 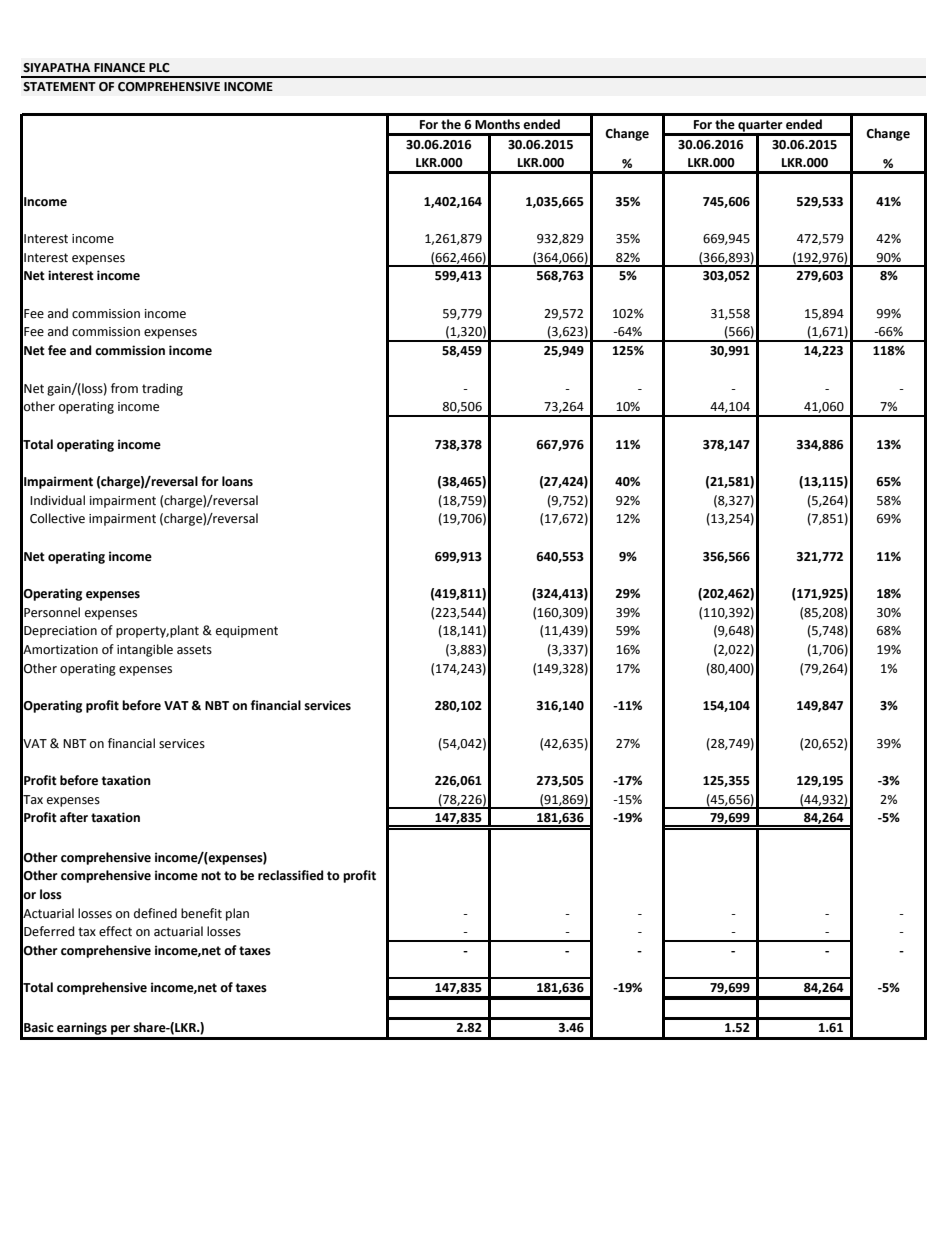 I want to click on equipment, so click(x=247, y=632).
